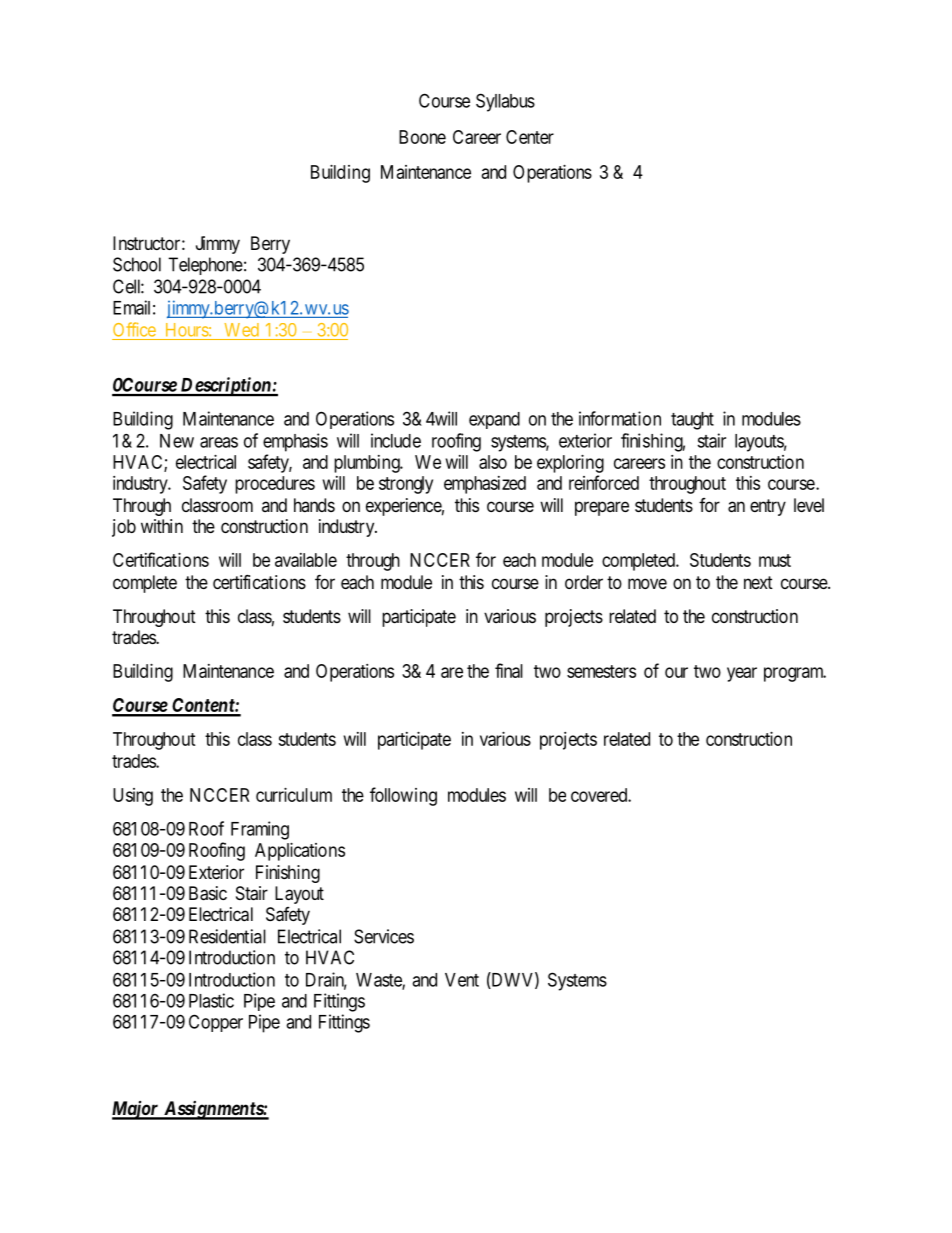 The image size is (952, 1233). Describe the element at coordinates (509, 670) in the page. I see `final` at that location.
